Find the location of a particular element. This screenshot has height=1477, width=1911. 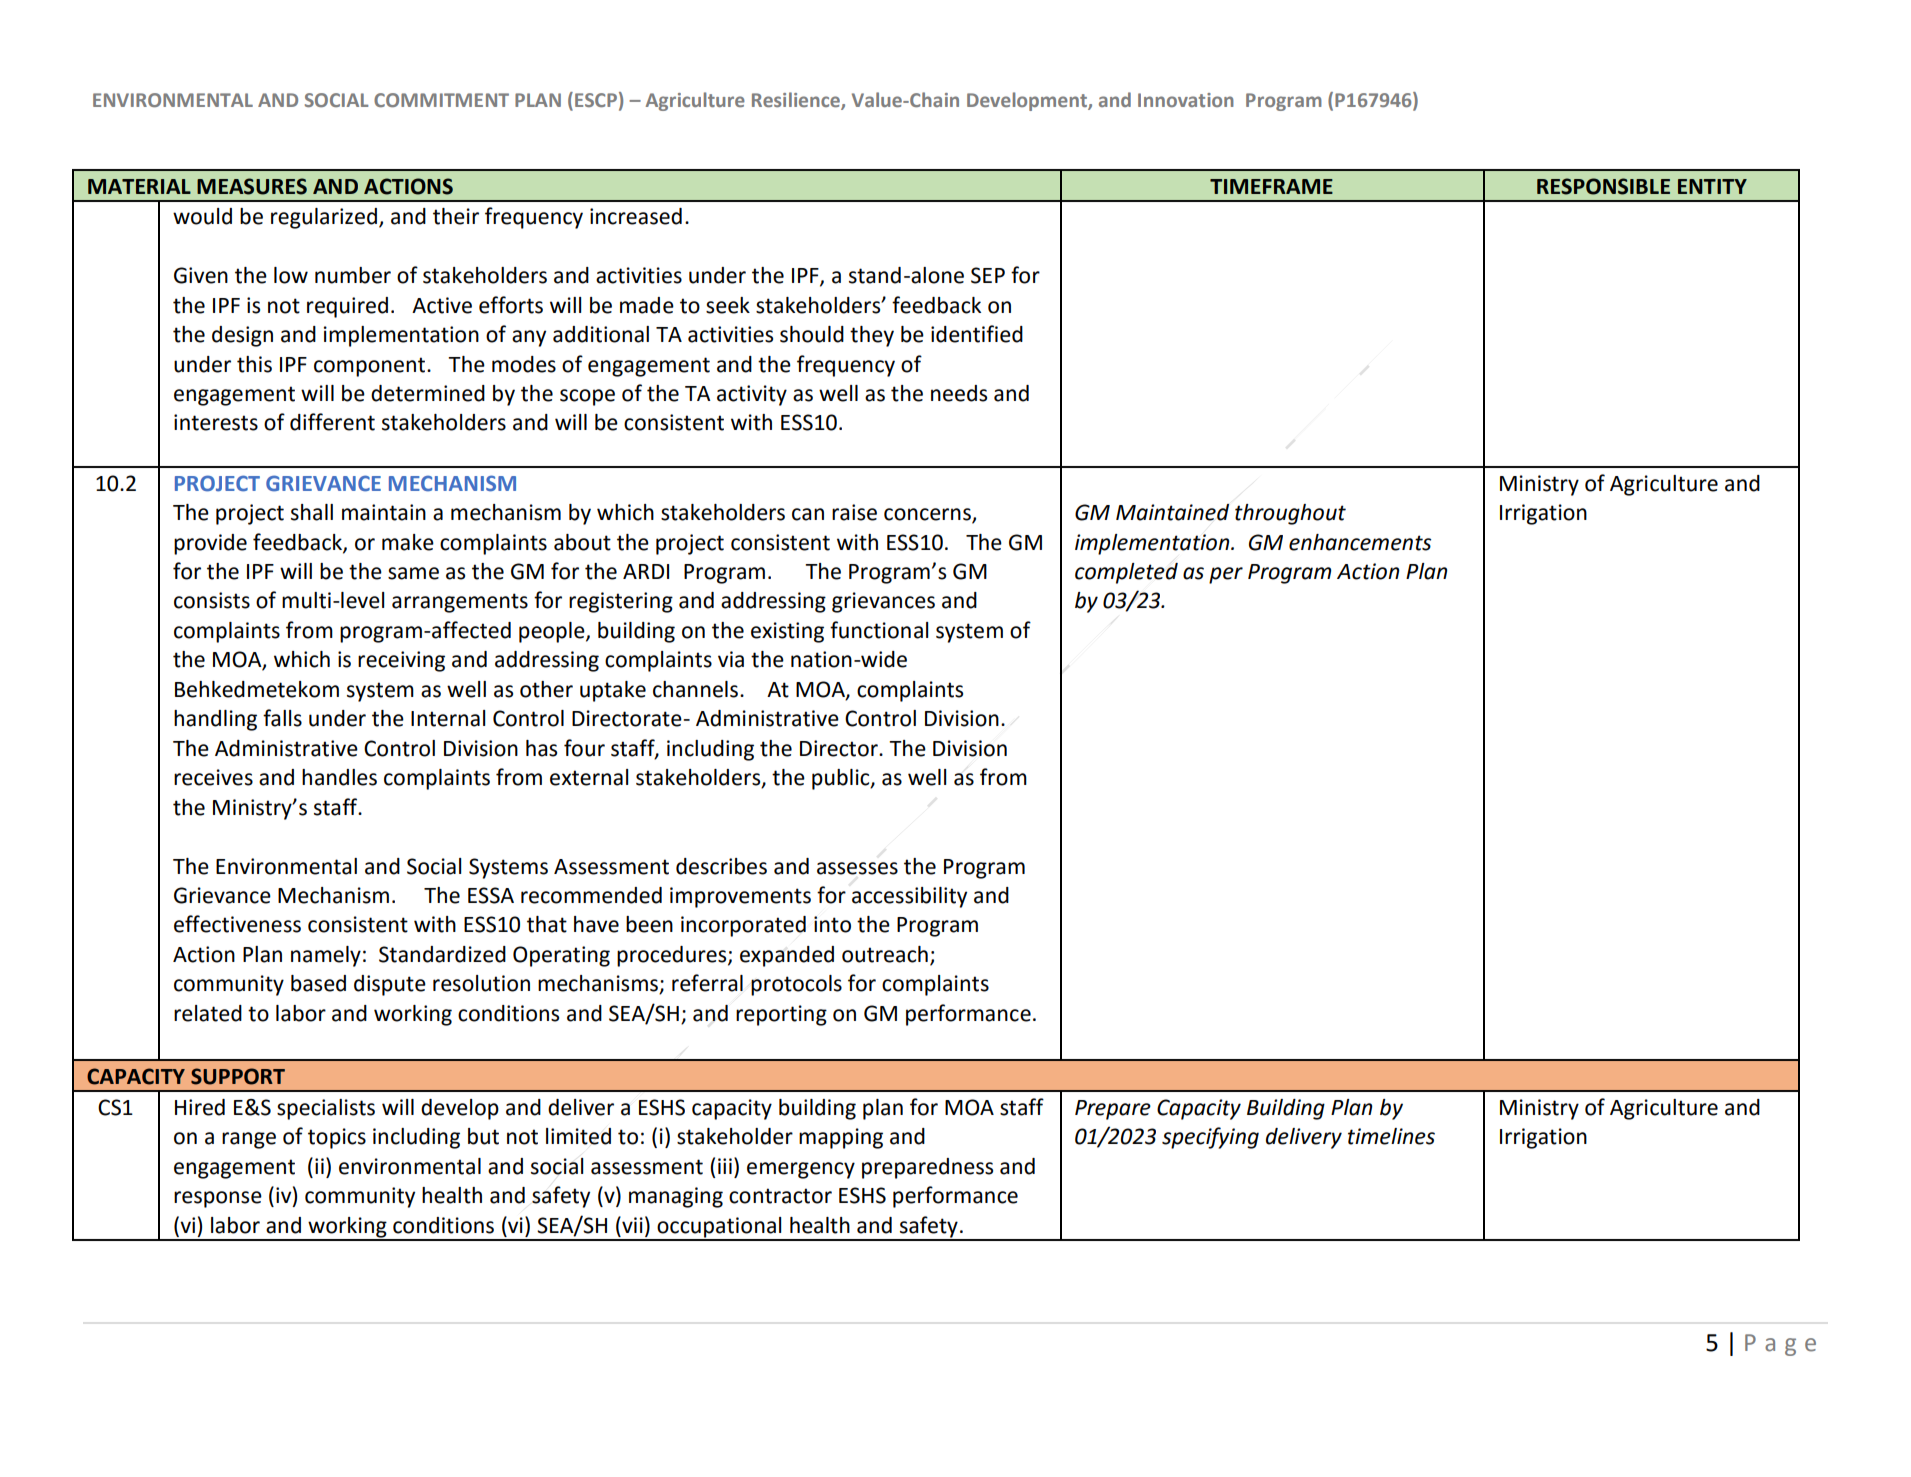

accessibility is located at coordinates (909, 897).
